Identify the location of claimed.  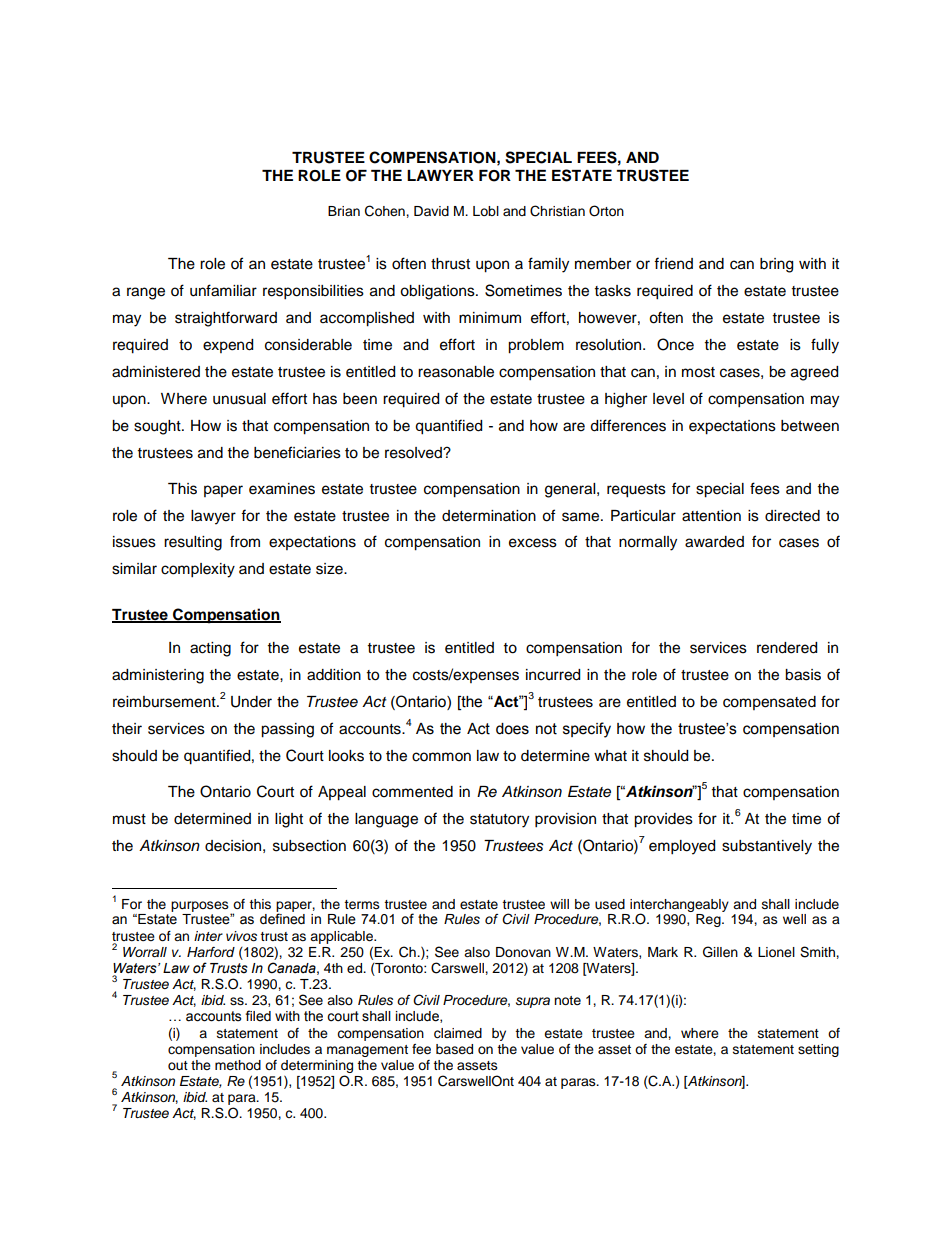
(458, 1033).
